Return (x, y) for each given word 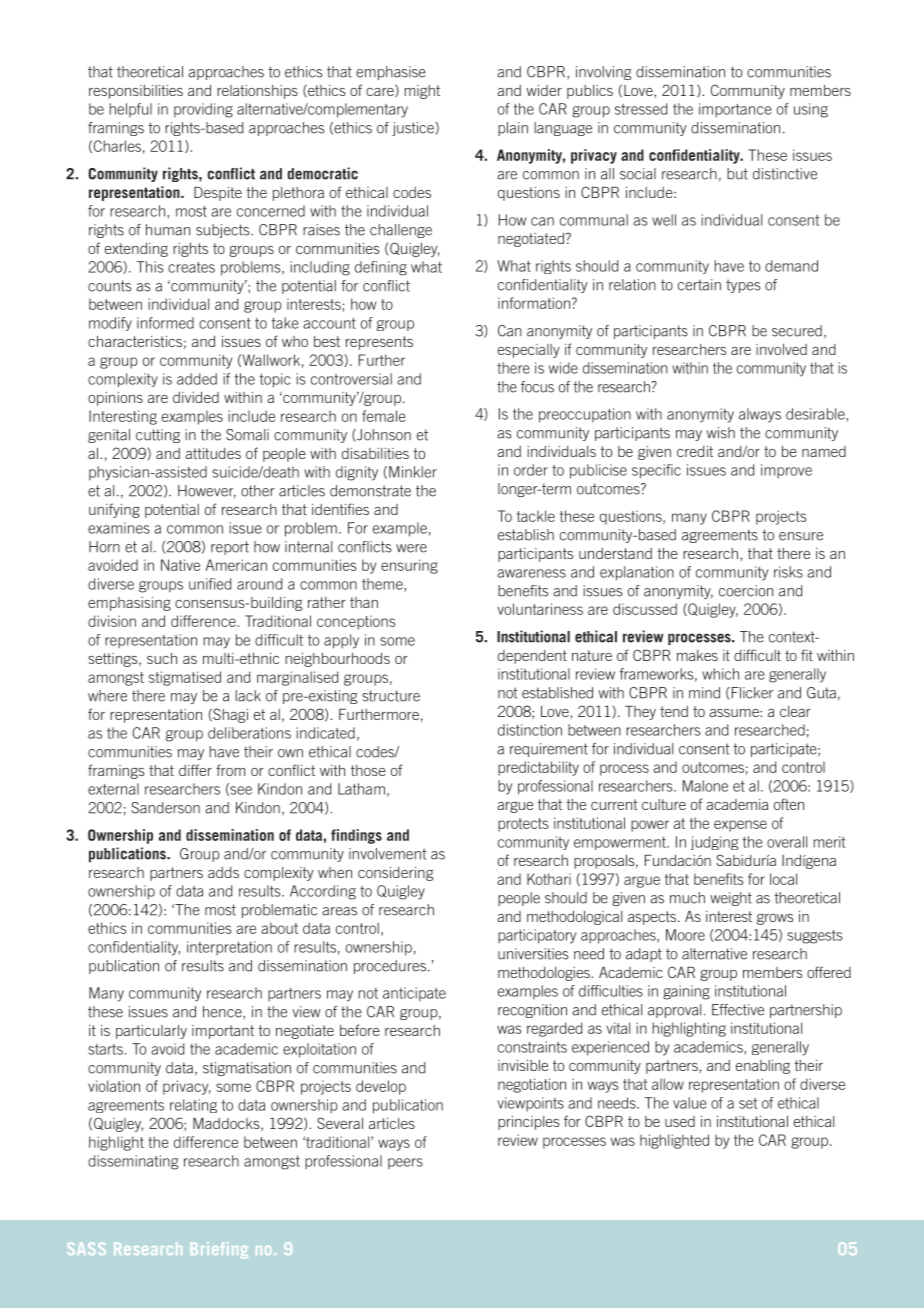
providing (203, 110)
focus (537, 387)
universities (533, 954)
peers (405, 1163)
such (162, 658)
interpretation (229, 948)
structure (391, 696)
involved (781, 349)
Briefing (219, 1250)
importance (735, 110)
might (422, 92)
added (197, 379)
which (720, 674)
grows (775, 919)
